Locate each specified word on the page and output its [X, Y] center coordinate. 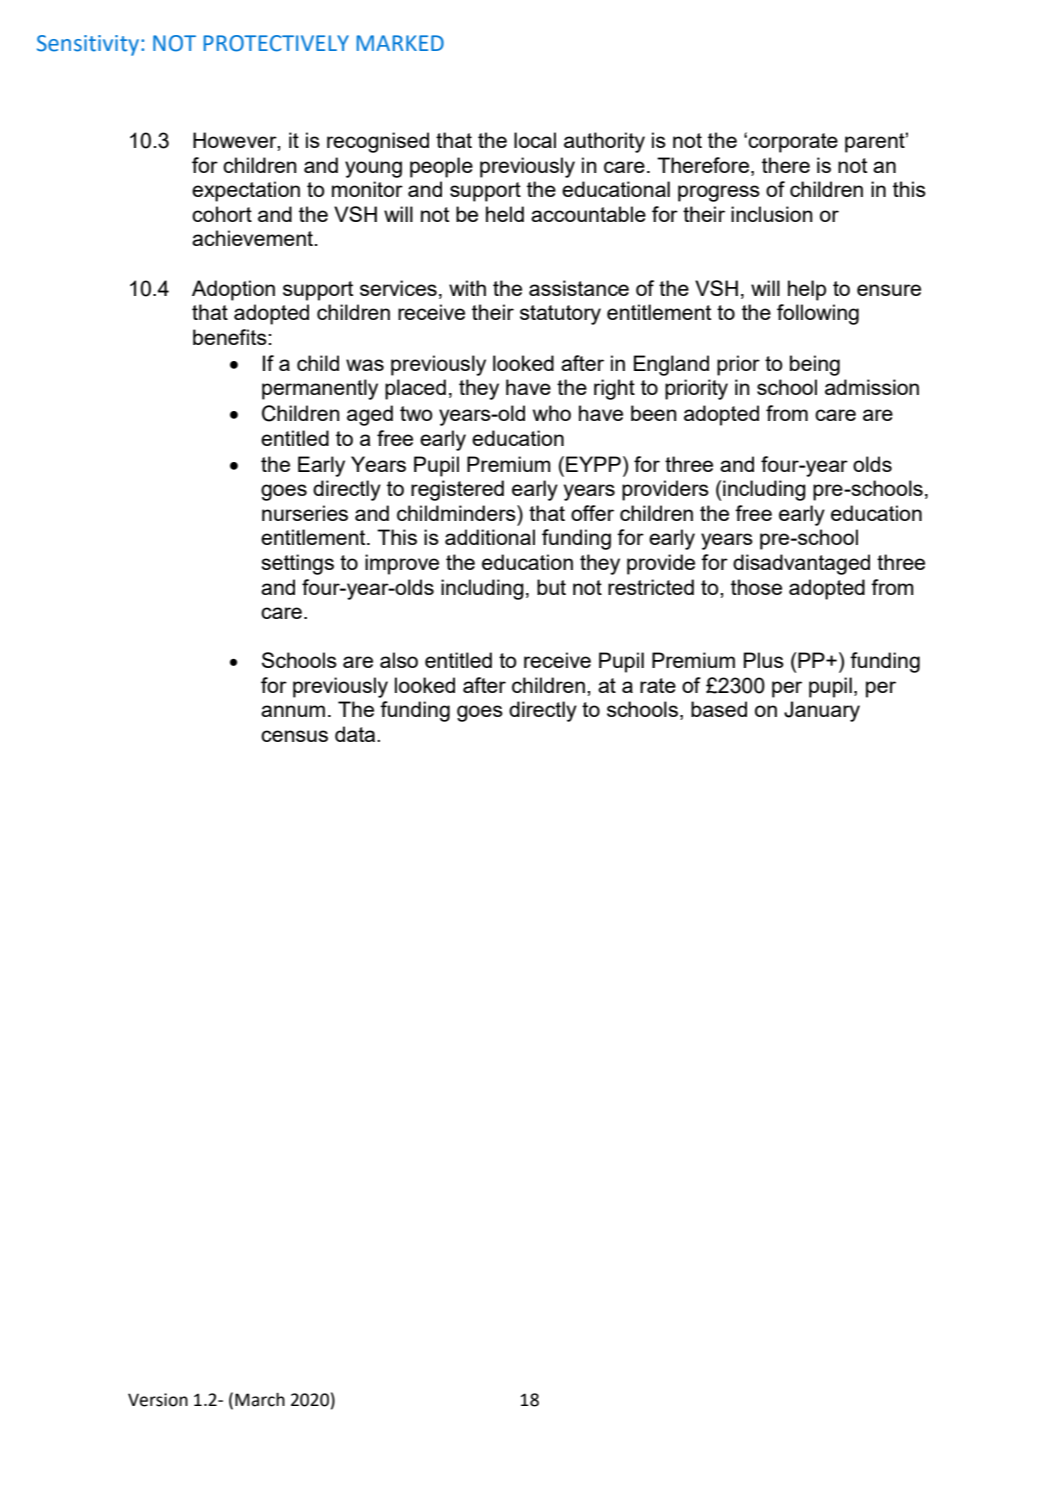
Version [158, 1400]
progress [719, 193]
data [356, 734]
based [719, 709]
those [756, 587]
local [535, 140]
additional [490, 537]
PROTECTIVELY [276, 43]
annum [293, 711]
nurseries [305, 513]
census [294, 736]
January [822, 711]
